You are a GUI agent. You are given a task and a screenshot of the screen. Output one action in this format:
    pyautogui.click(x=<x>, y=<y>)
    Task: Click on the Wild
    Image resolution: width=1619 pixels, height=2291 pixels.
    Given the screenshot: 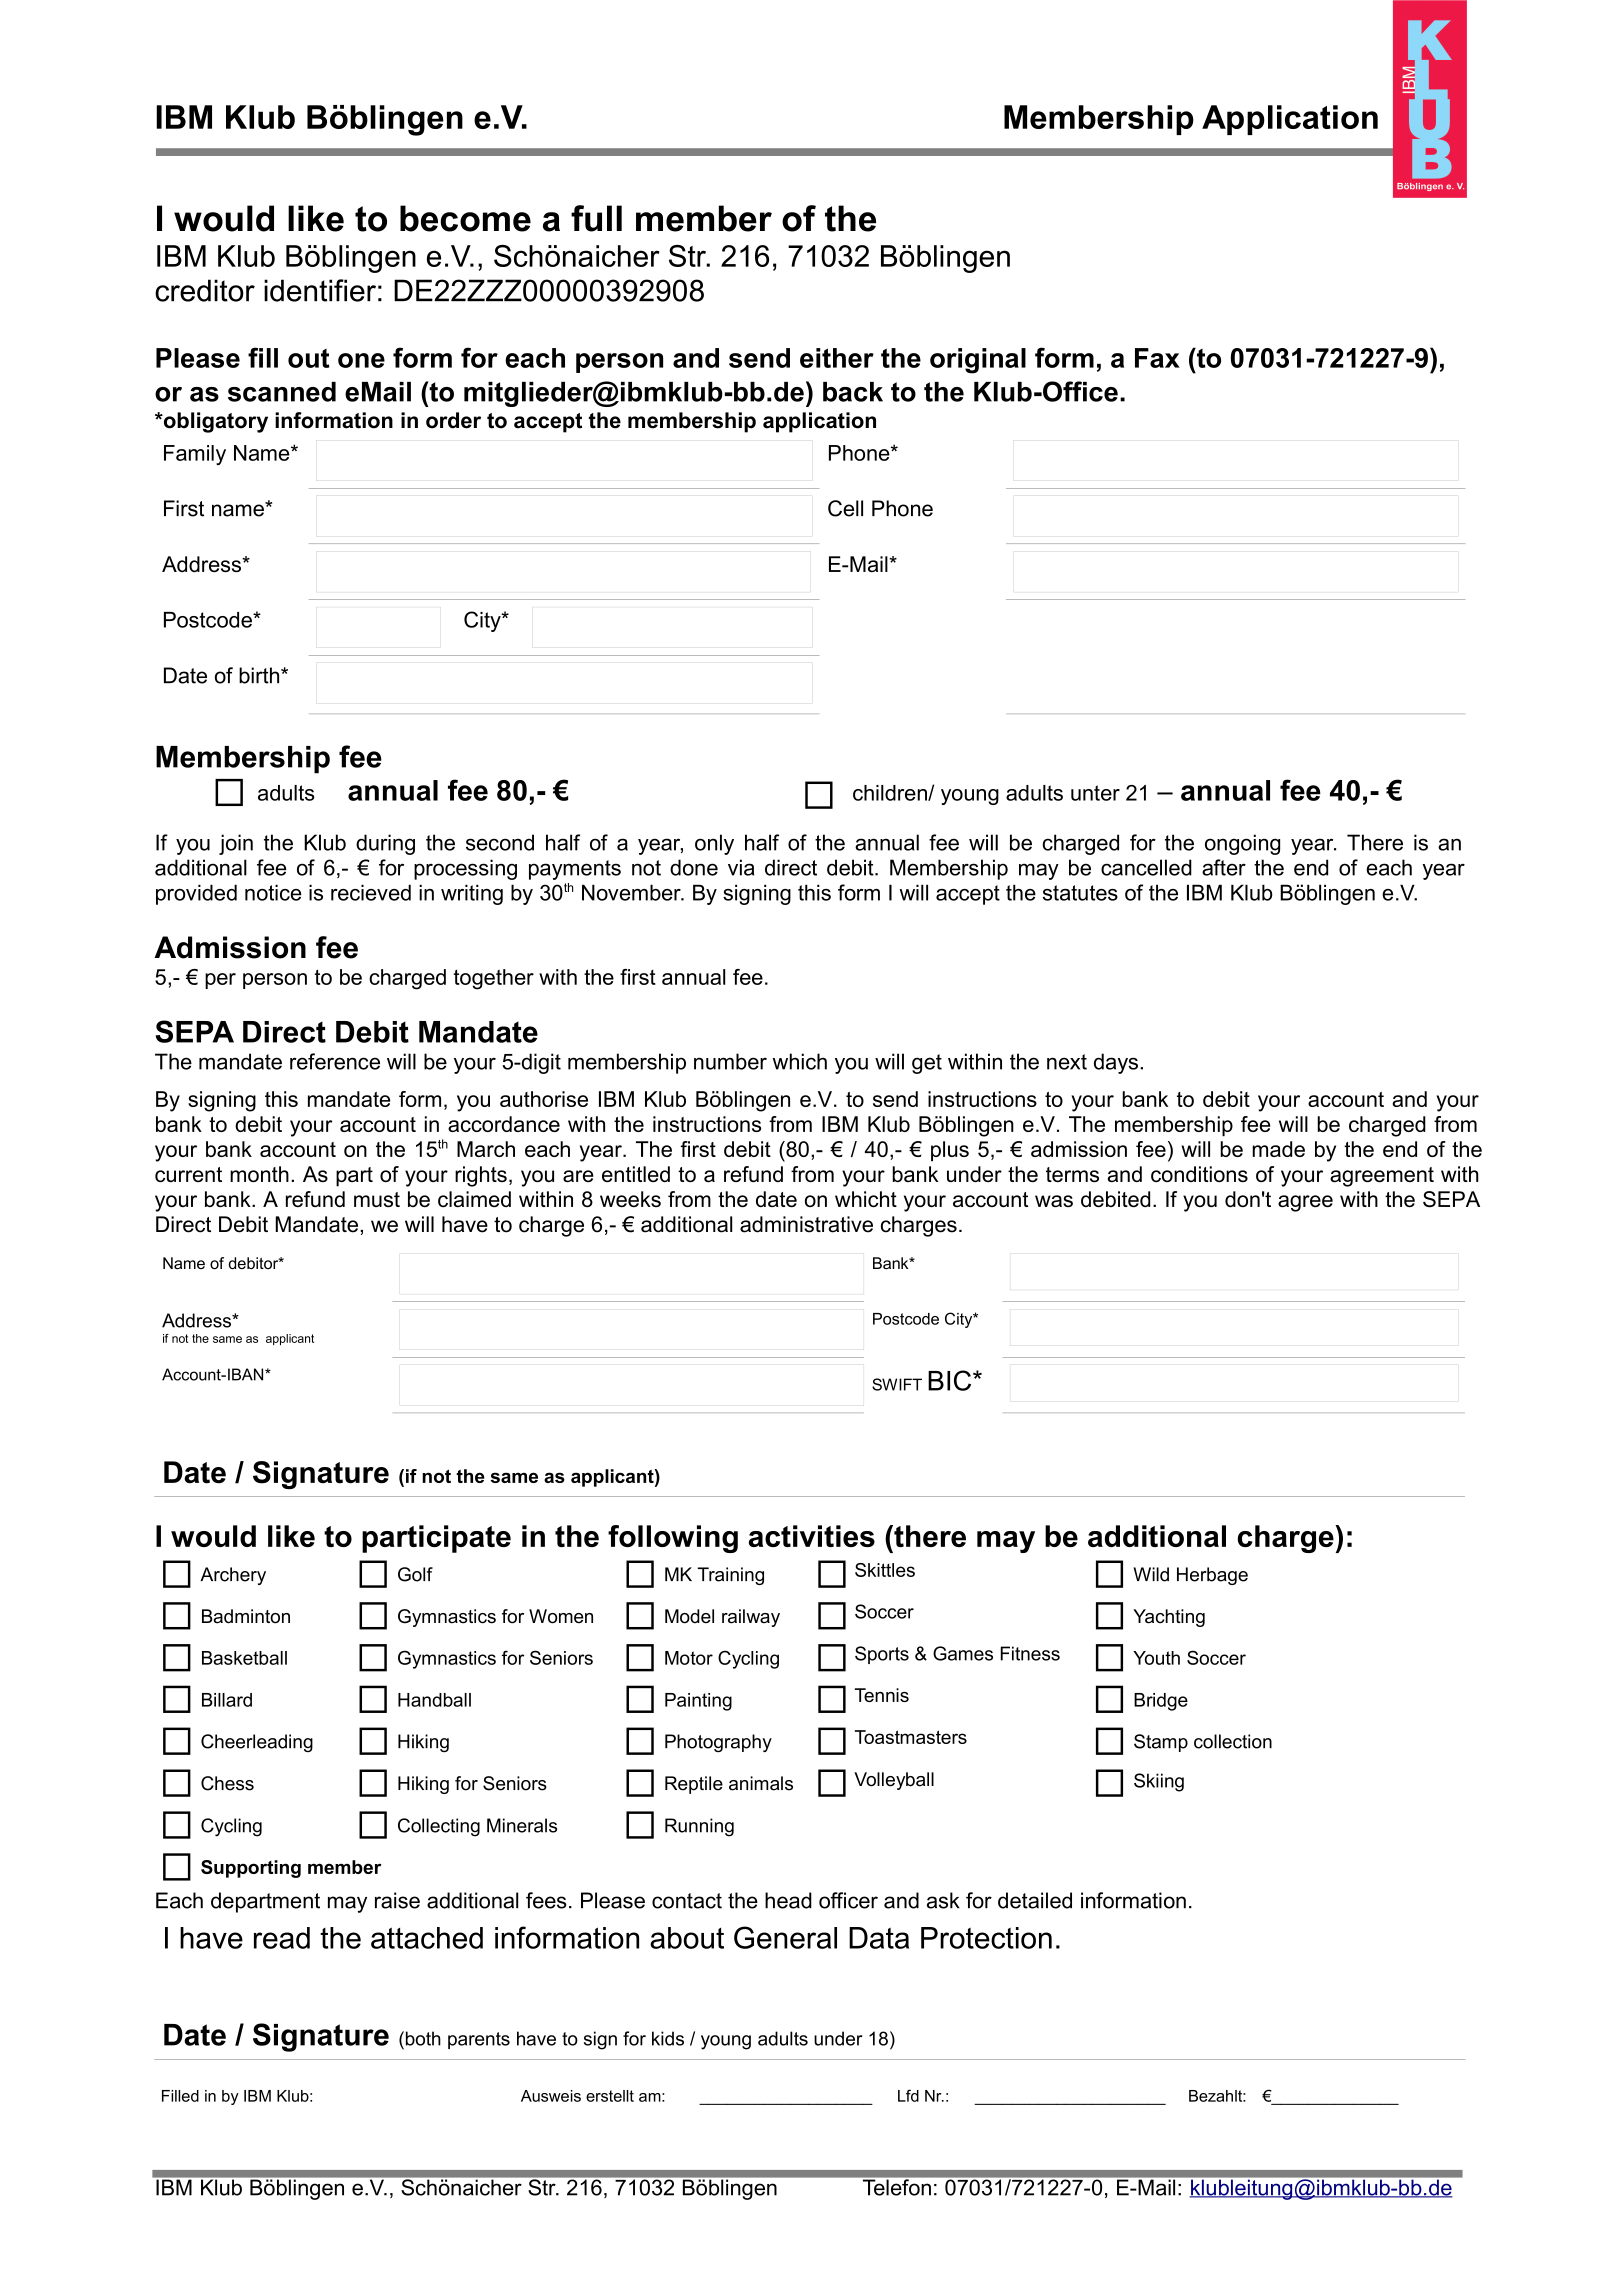 What is the action you would take?
    pyautogui.click(x=1151, y=1574)
